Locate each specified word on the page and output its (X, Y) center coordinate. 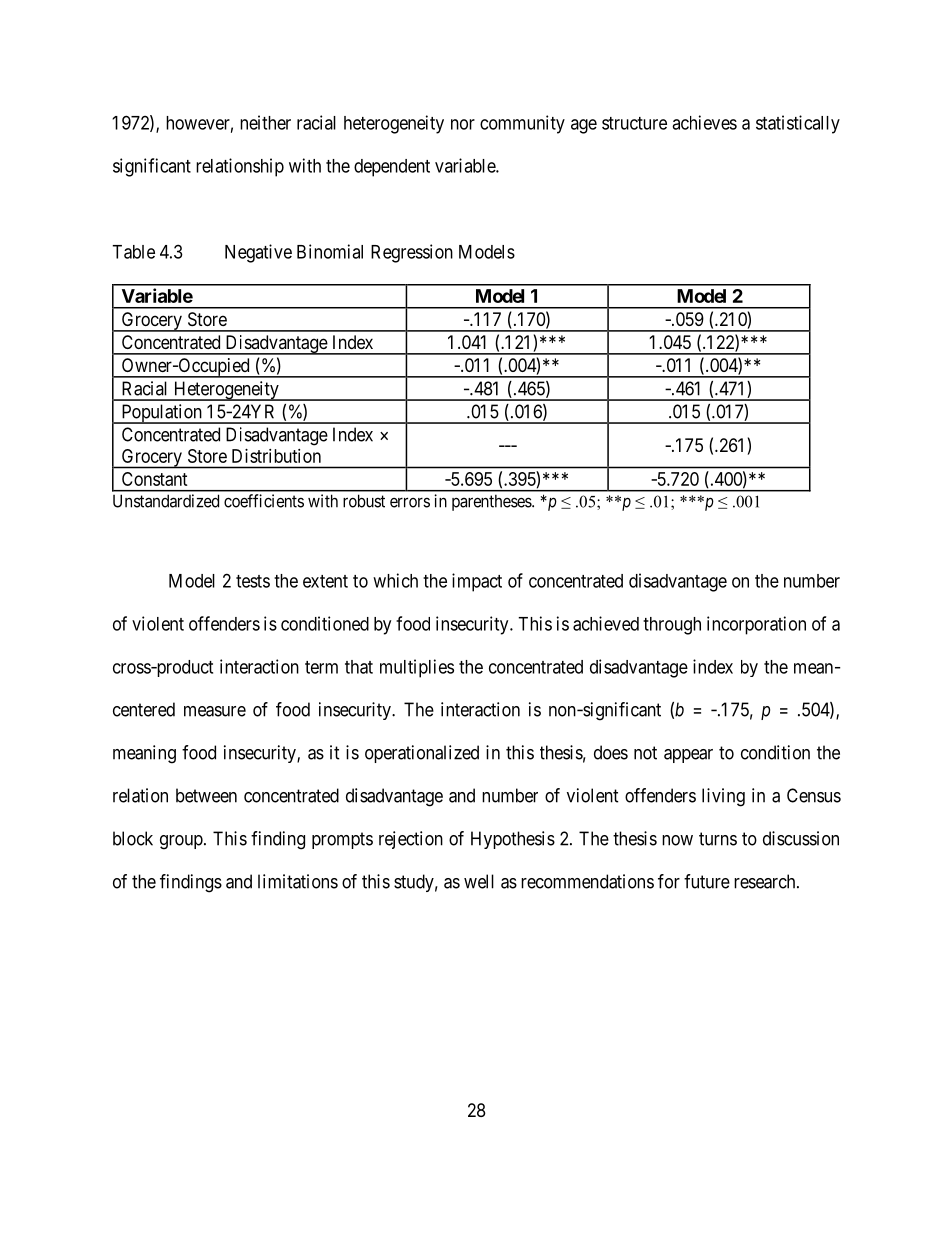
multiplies (417, 668)
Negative (258, 253)
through (672, 626)
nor (463, 124)
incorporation (756, 625)
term (321, 667)
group (182, 842)
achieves (704, 122)
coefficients (264, 501)
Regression (412, 253)
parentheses (492, 502)
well (479, 881)
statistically (798, 124)
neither (265, 122)
